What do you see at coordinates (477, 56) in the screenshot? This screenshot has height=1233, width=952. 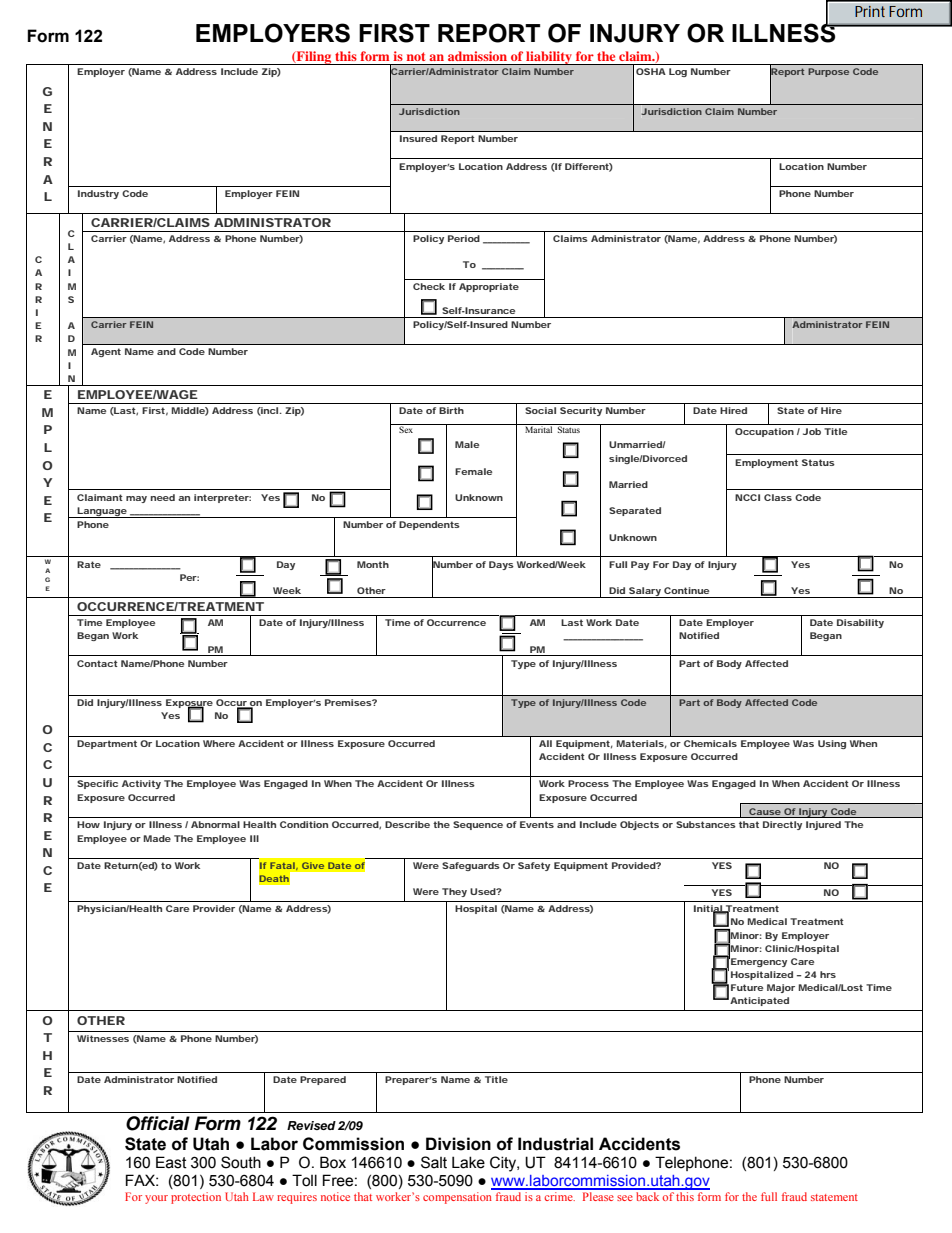 I see `admission` at bounding box center [477, 56].
